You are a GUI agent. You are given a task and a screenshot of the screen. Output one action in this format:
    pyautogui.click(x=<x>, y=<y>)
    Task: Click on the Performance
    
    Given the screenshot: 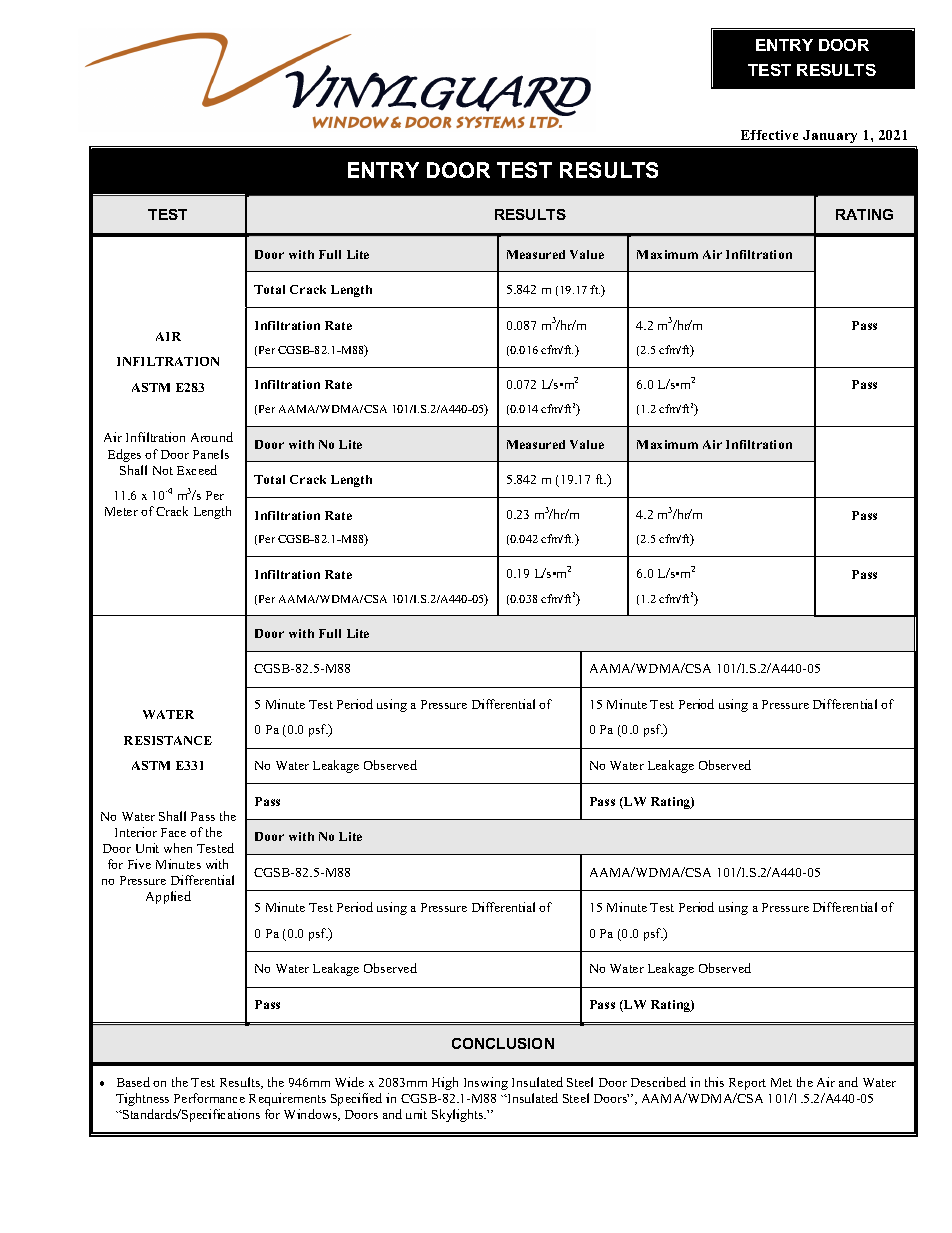 What is the action you would take?
    pyautogui.click(x=209, y=1098)
